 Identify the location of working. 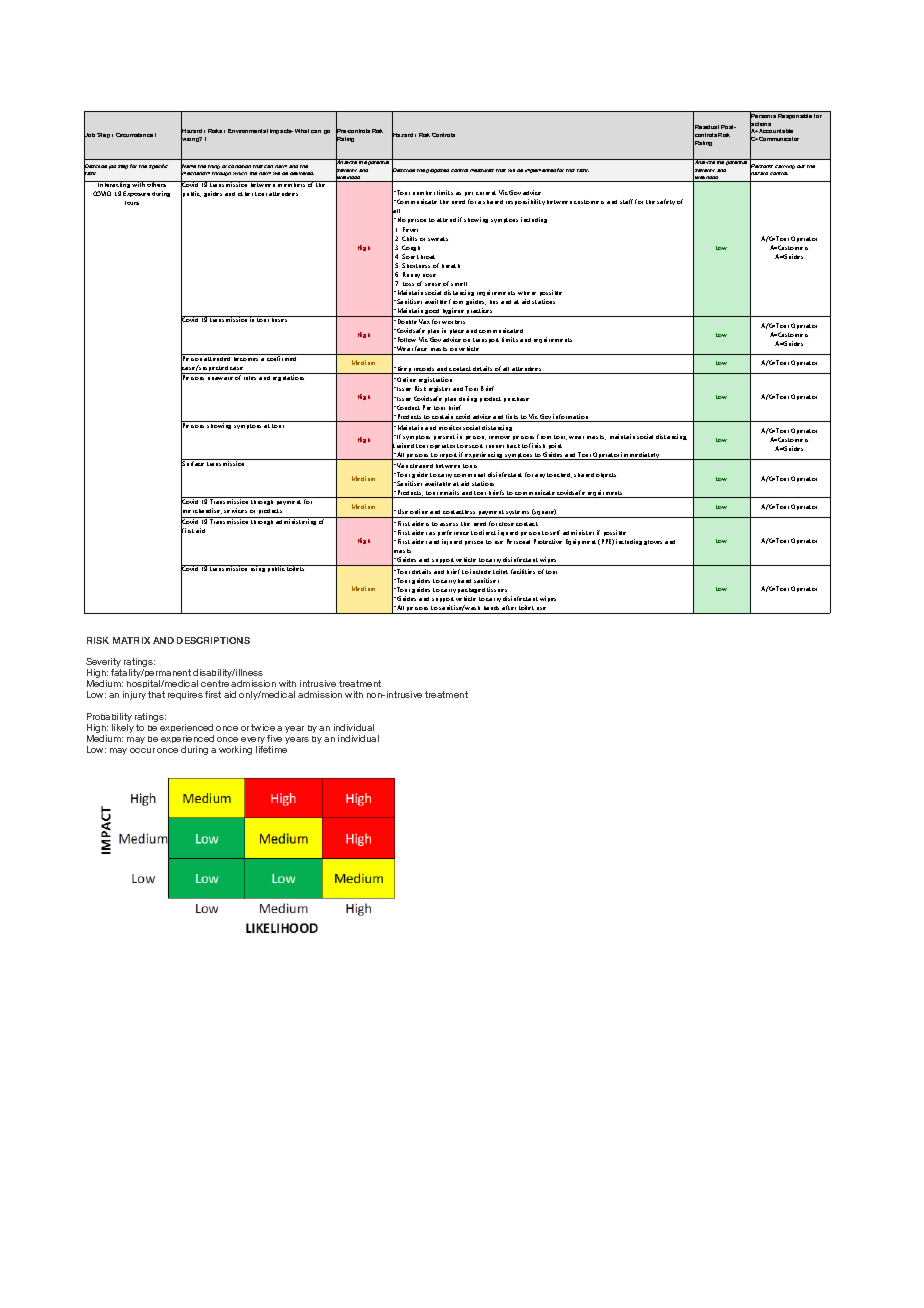
(235, 750).
